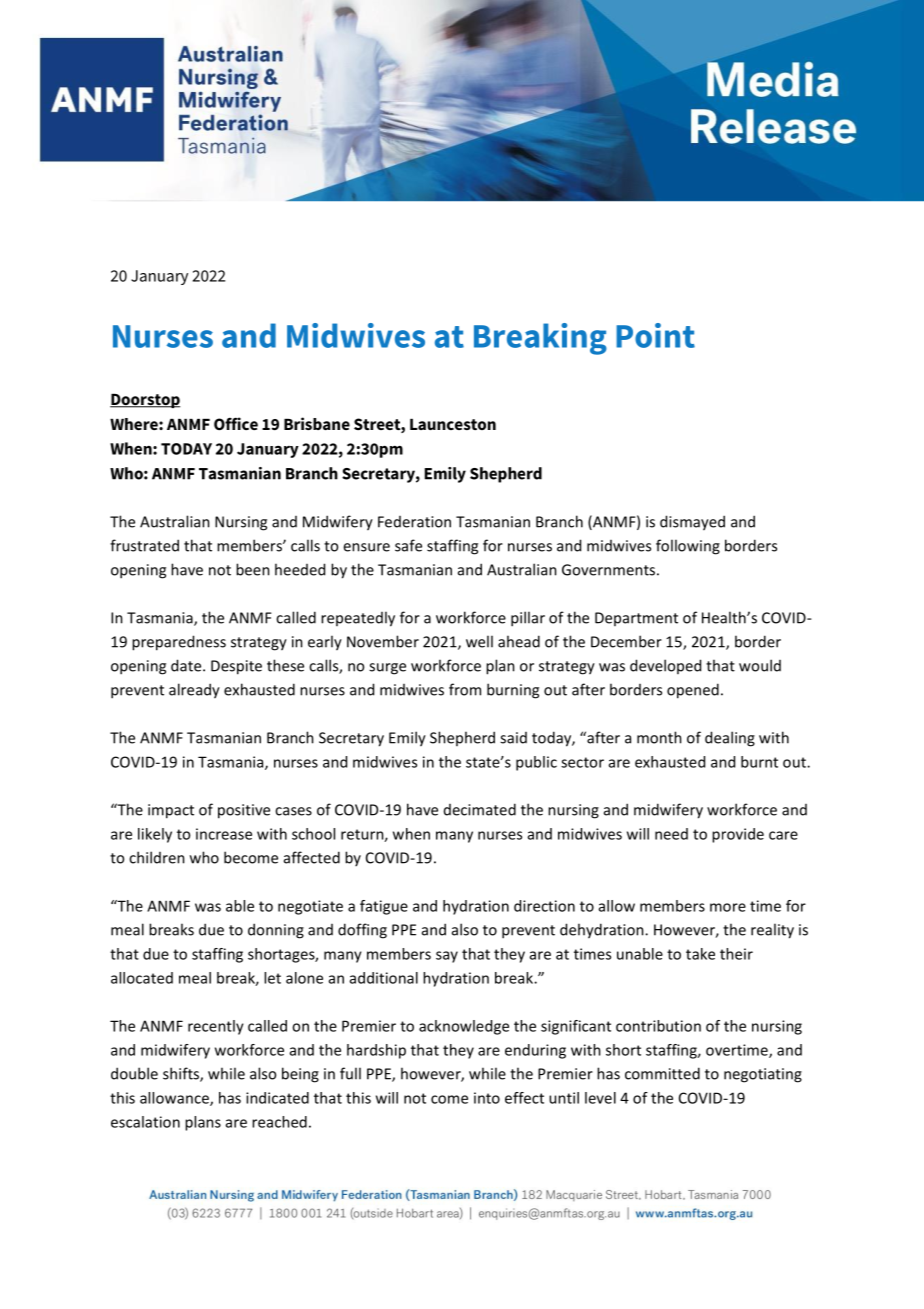 The image size is (924, 1309). What do you see at coordinates (655, 335) in the page?
I see `Point` at bounding box center [655, 335].
